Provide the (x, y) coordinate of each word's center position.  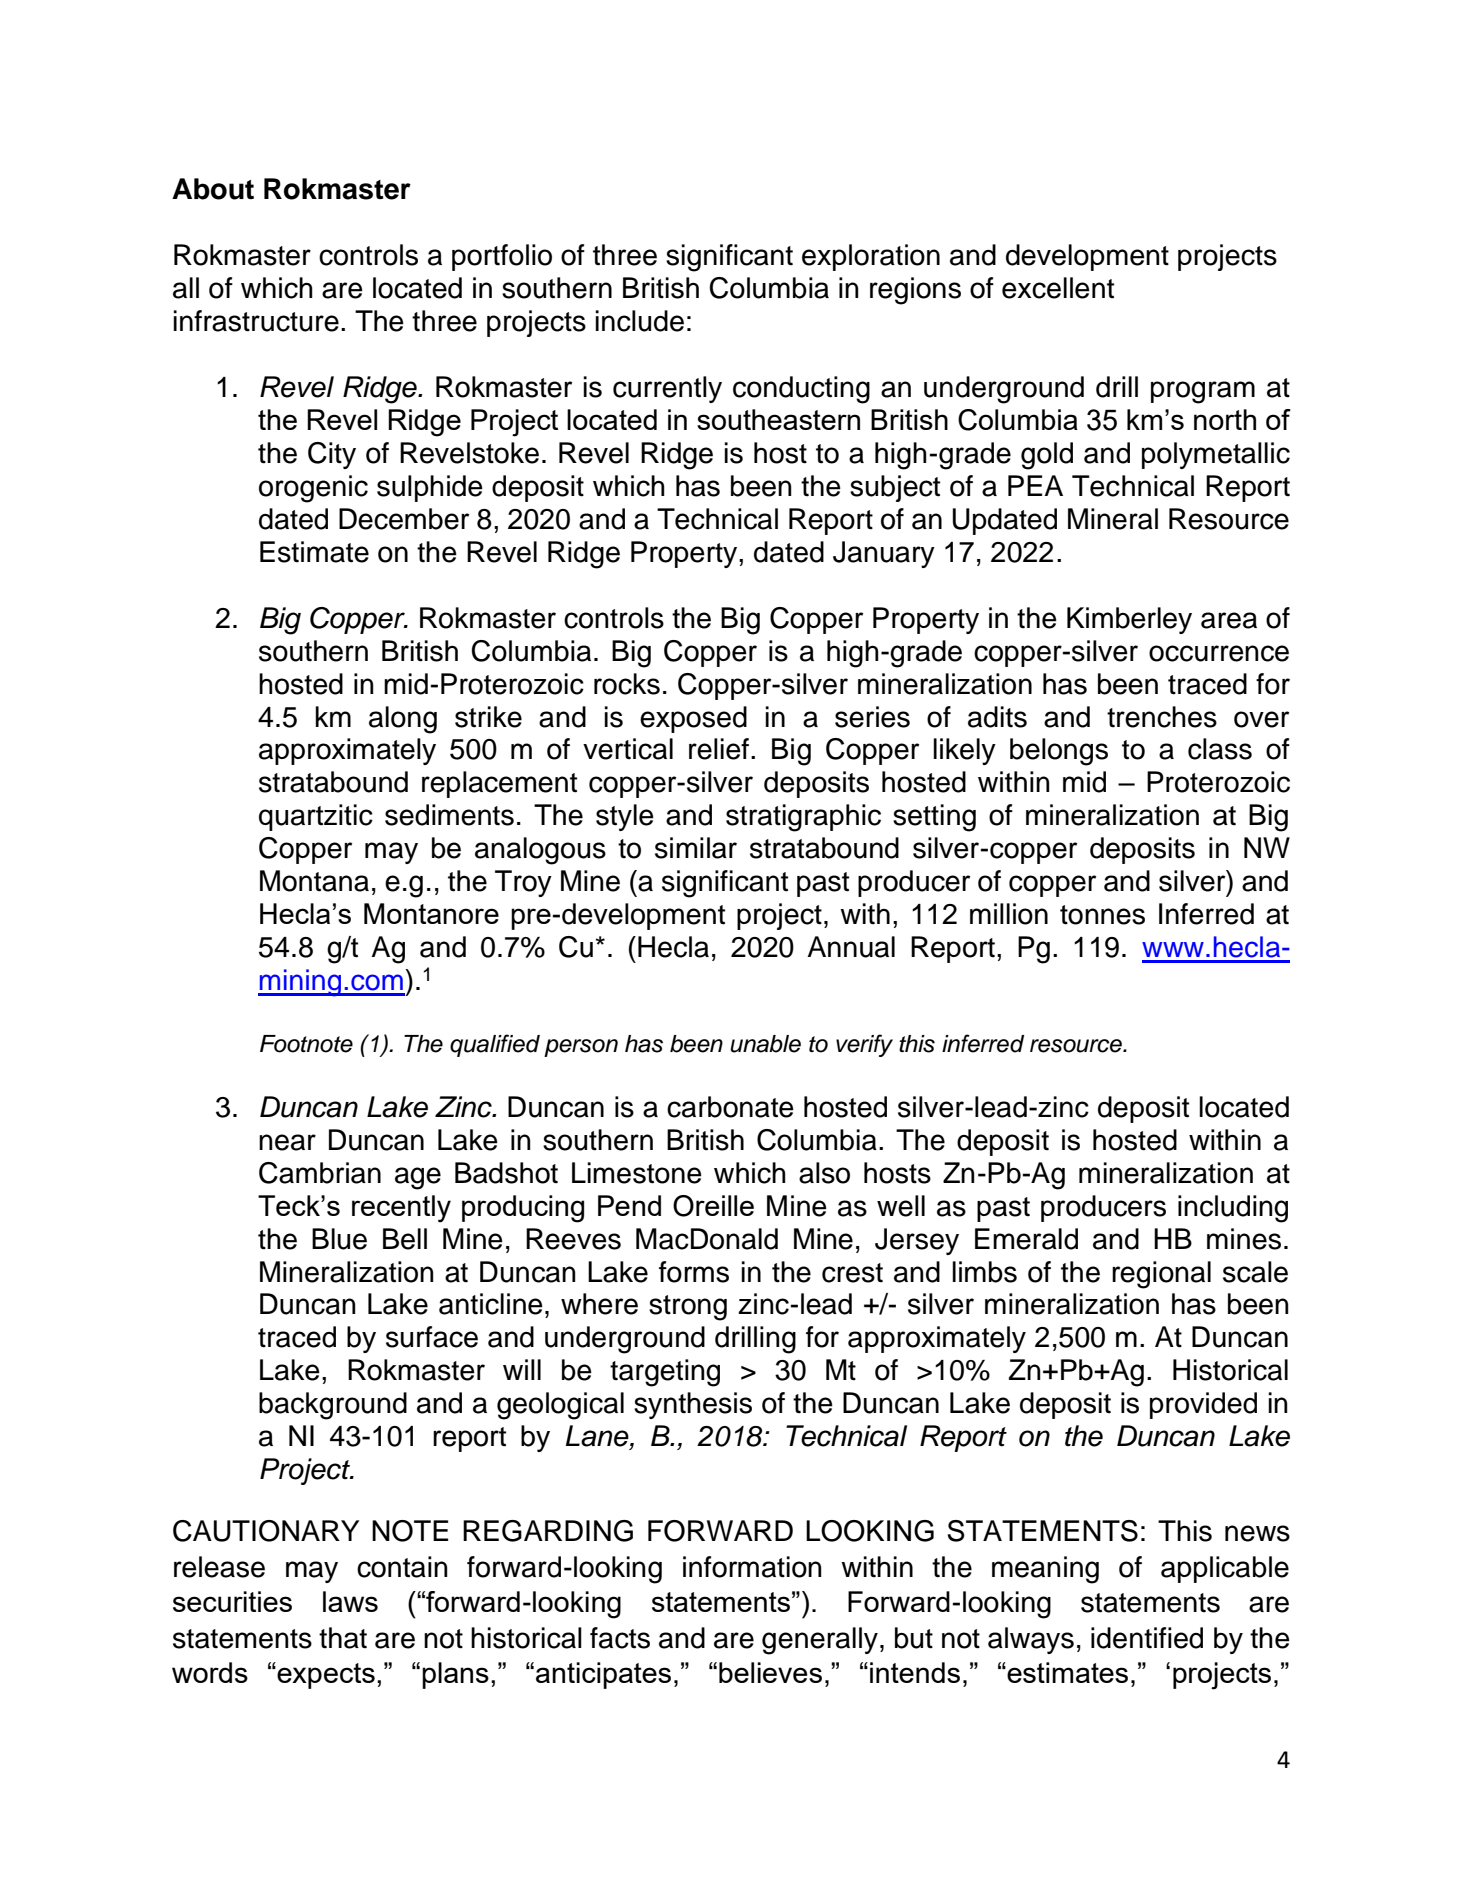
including (1233, 1209)
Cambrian (320, 1173)
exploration (871, 257)
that (343, 1638)
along (403, 720)
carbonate (730, 1107)
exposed (693, 719)
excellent (1058, 288)
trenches (1162, 717)
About (213, 189)
